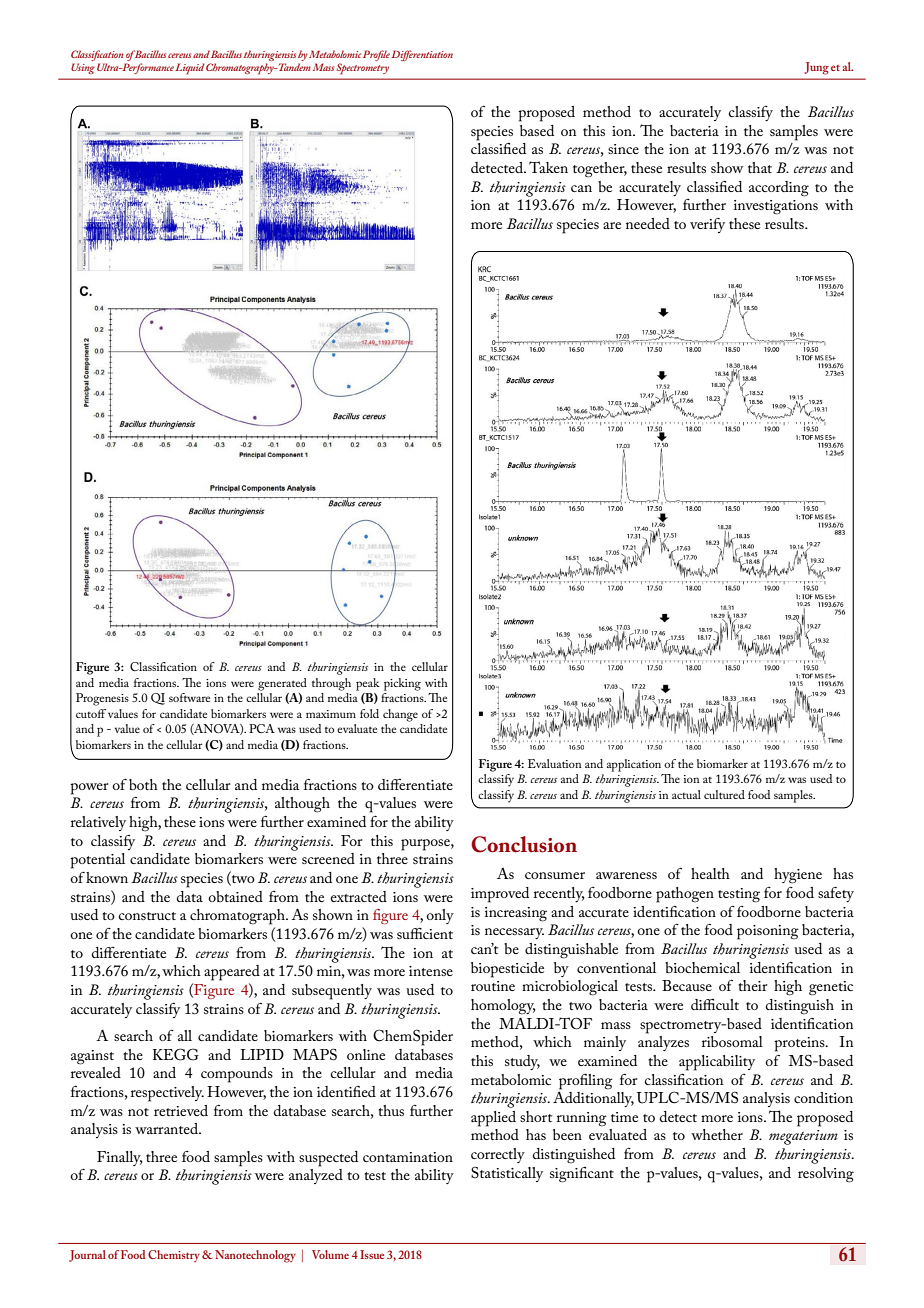 This image has width=924, height=1308. What do you see at coordinates (190, 69) in the image?
I see `Liquid` at bounding box center [190, 69].
